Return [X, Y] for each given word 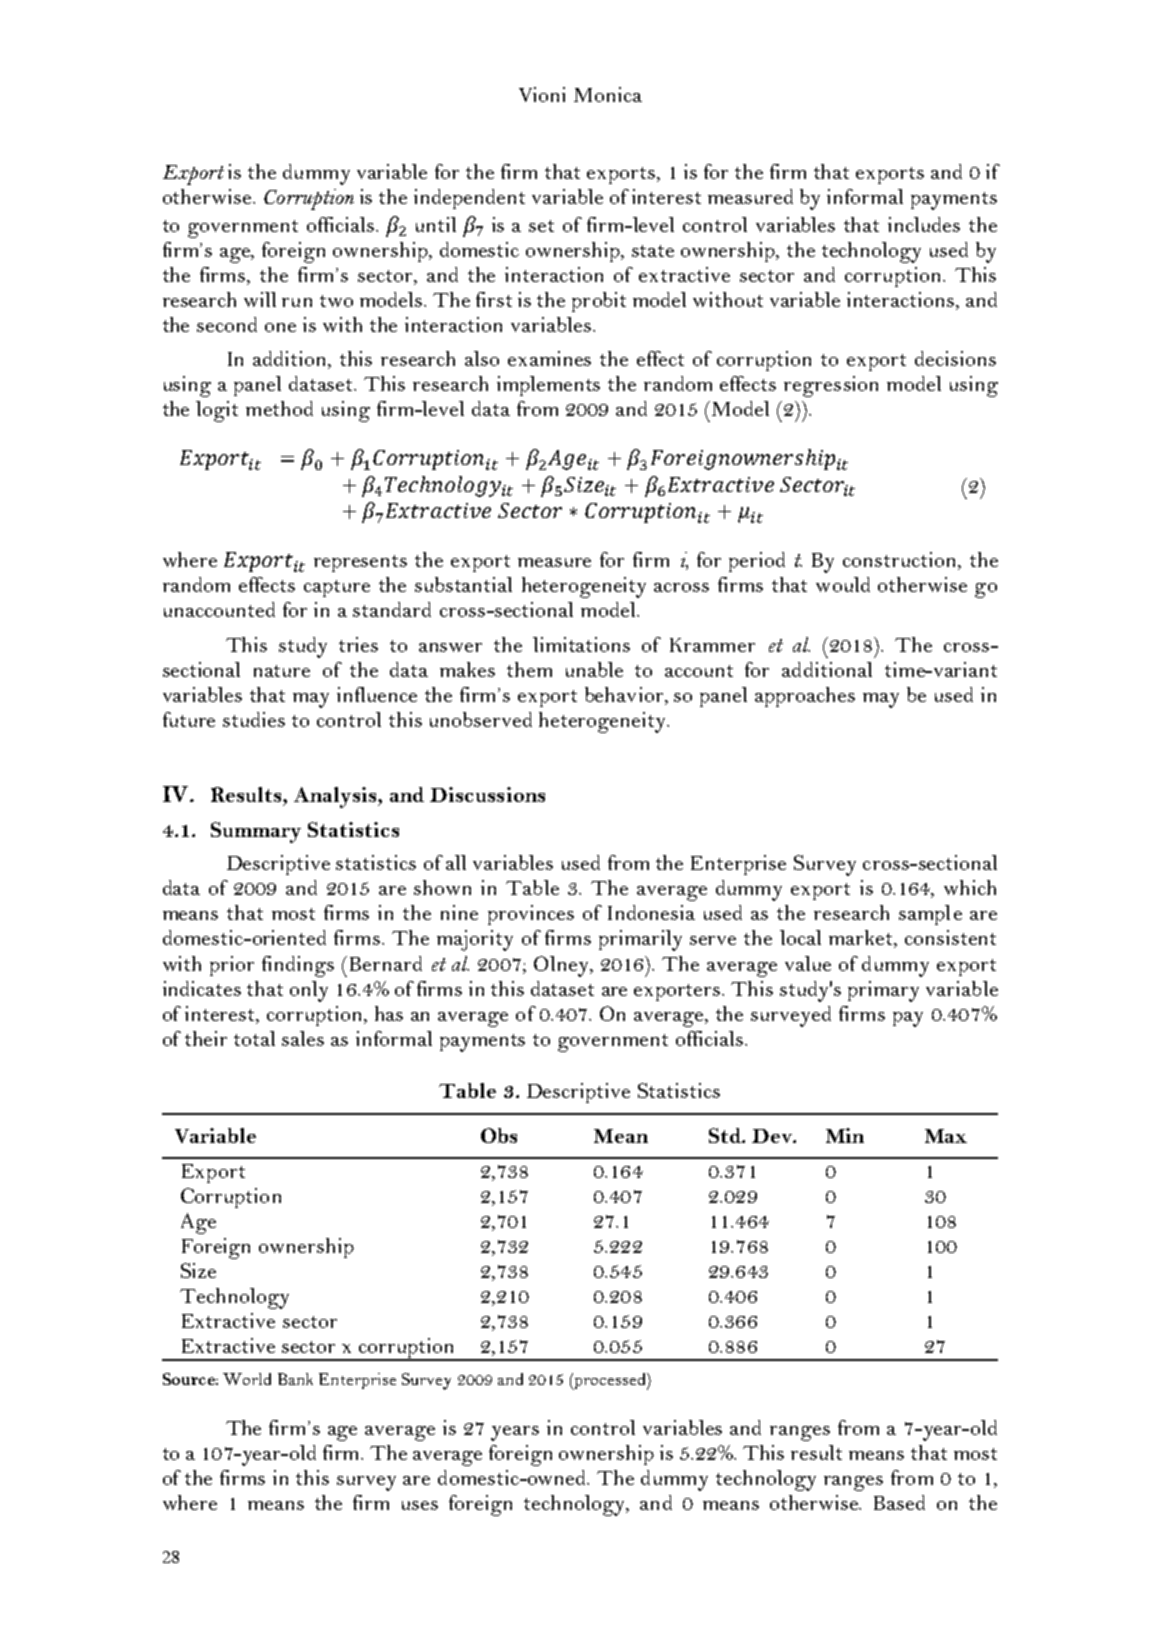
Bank [295, 1379]
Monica [608, 94]
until [436, 224]
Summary [256, 832]
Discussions [487, 794]
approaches [805, 697]
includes [924, 224]
